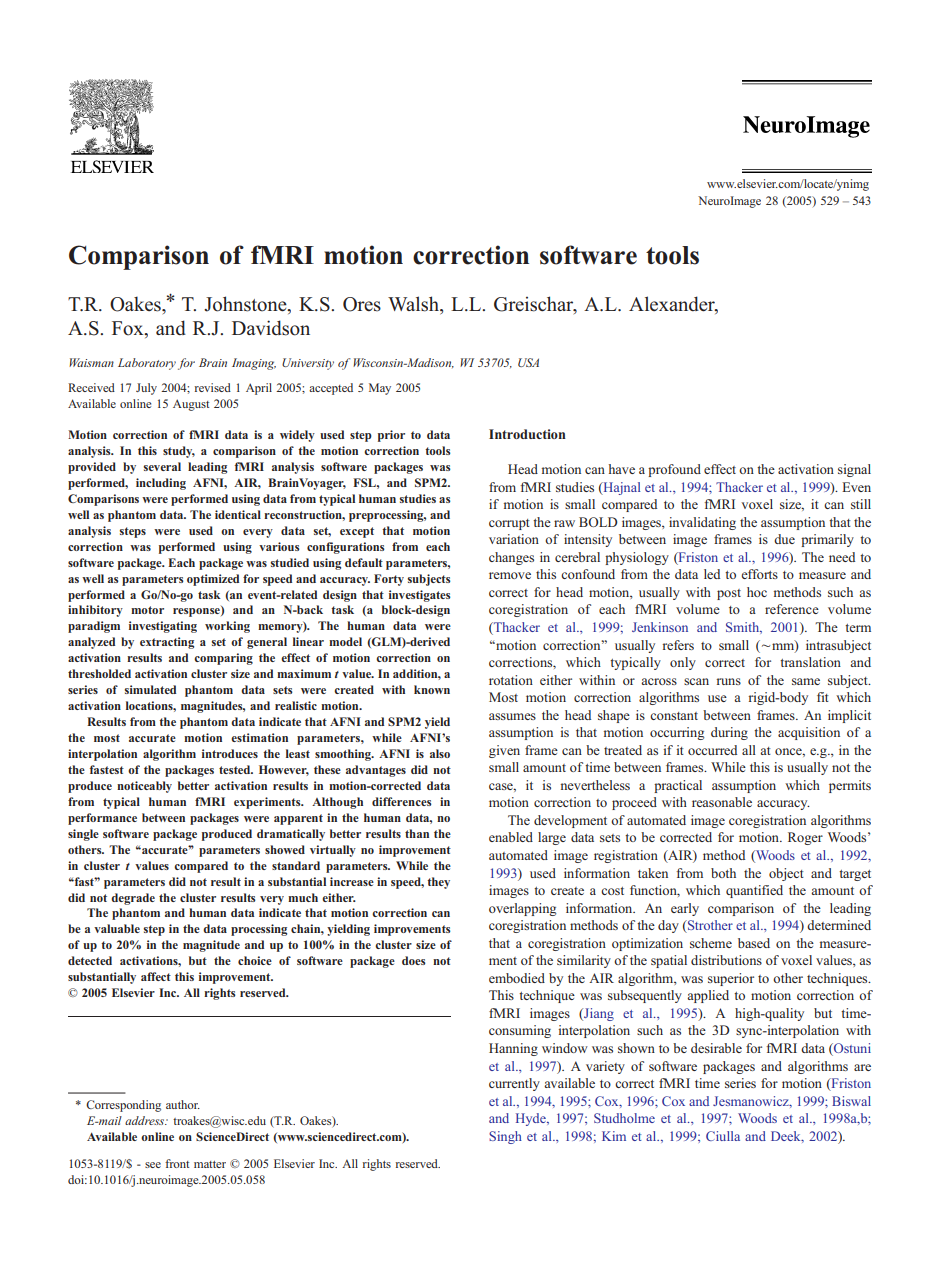  Describe the element at coordinates (854, 470) in the image. I see `signal` at that location.
